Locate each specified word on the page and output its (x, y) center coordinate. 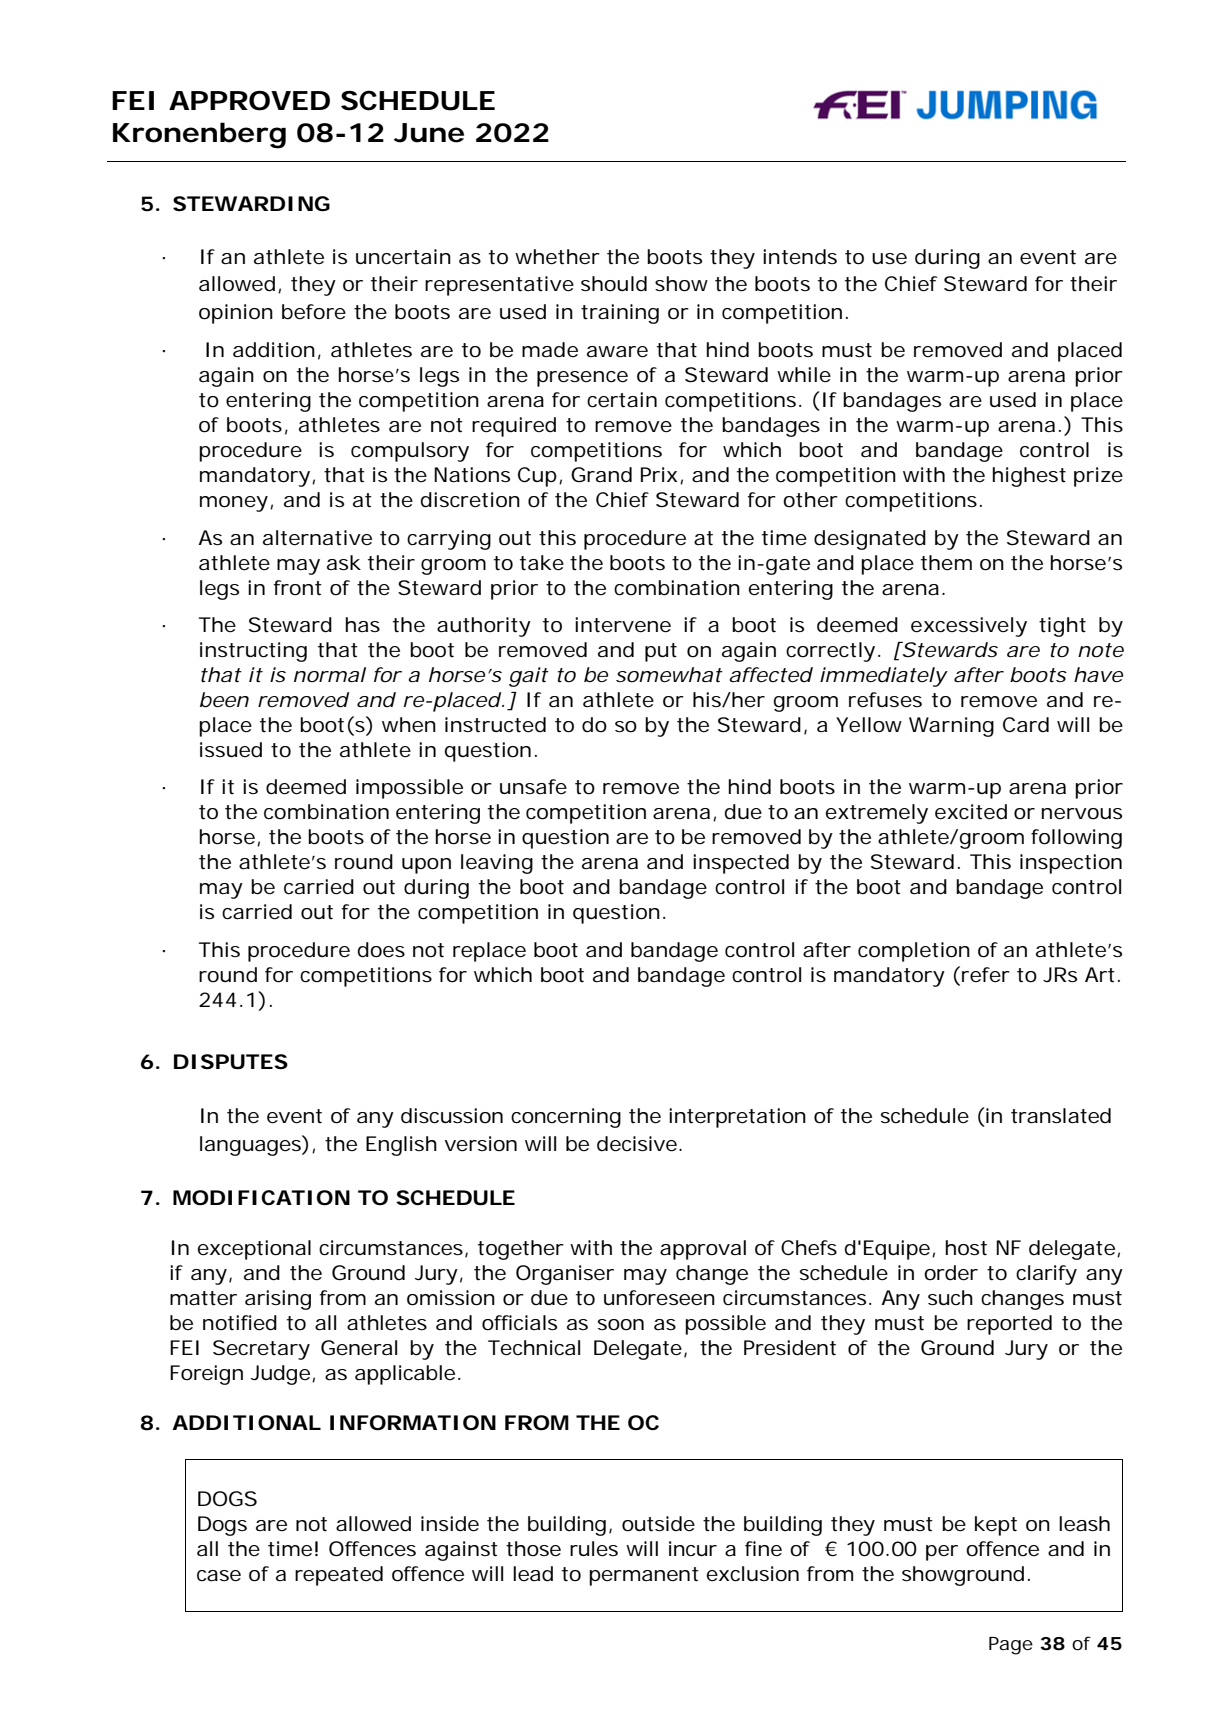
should (614, 284)
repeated (339, 1576)
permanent (644, 1576)
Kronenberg (199, 135)
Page (1011, 1646)
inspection (1071, 864)
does (381, 950)
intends (800, 257)
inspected (741, 864)
